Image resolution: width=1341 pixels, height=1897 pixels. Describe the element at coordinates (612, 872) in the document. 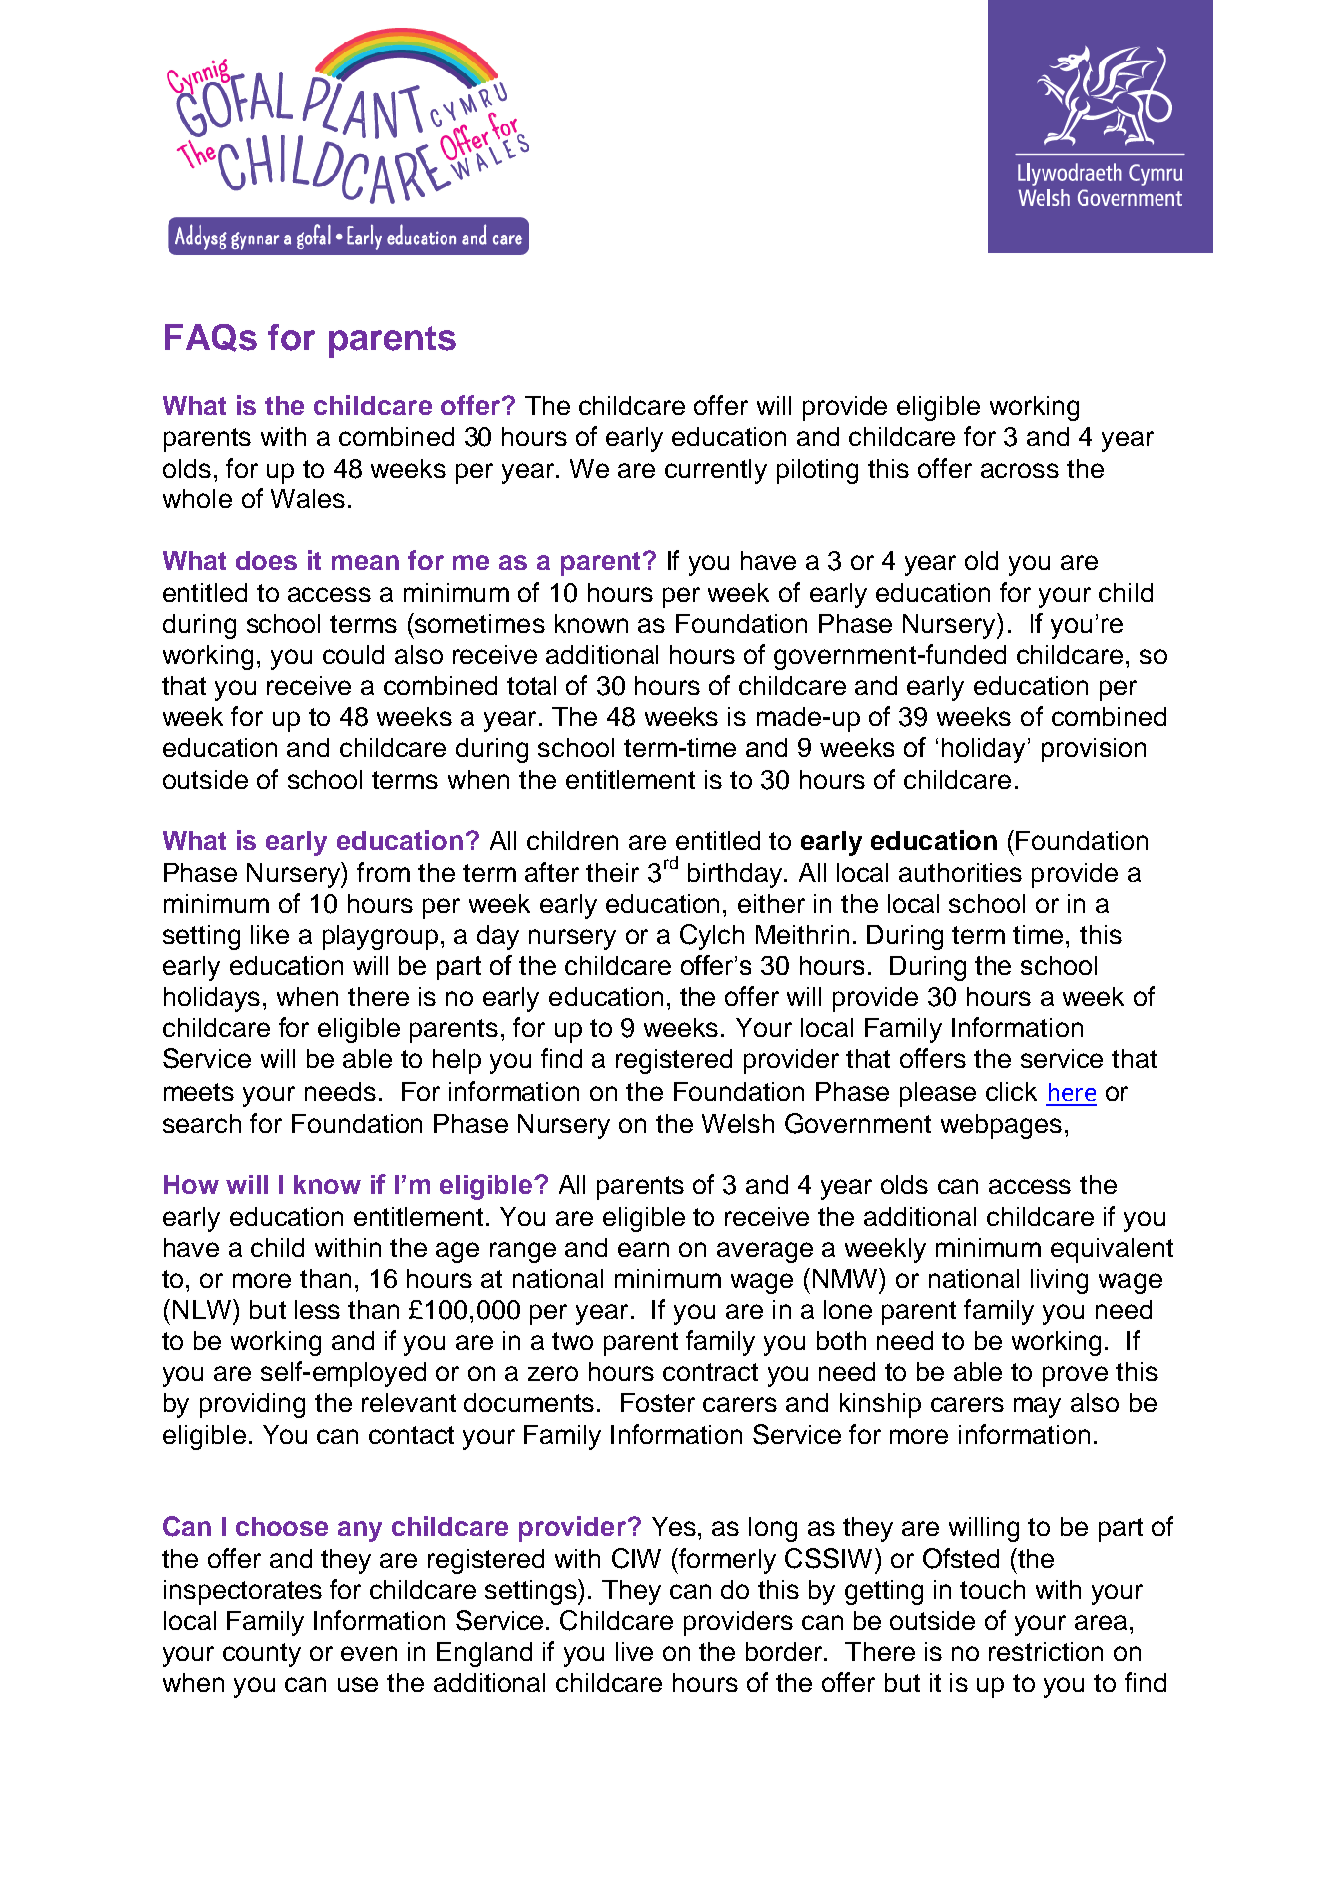

I see `their` at that location.
